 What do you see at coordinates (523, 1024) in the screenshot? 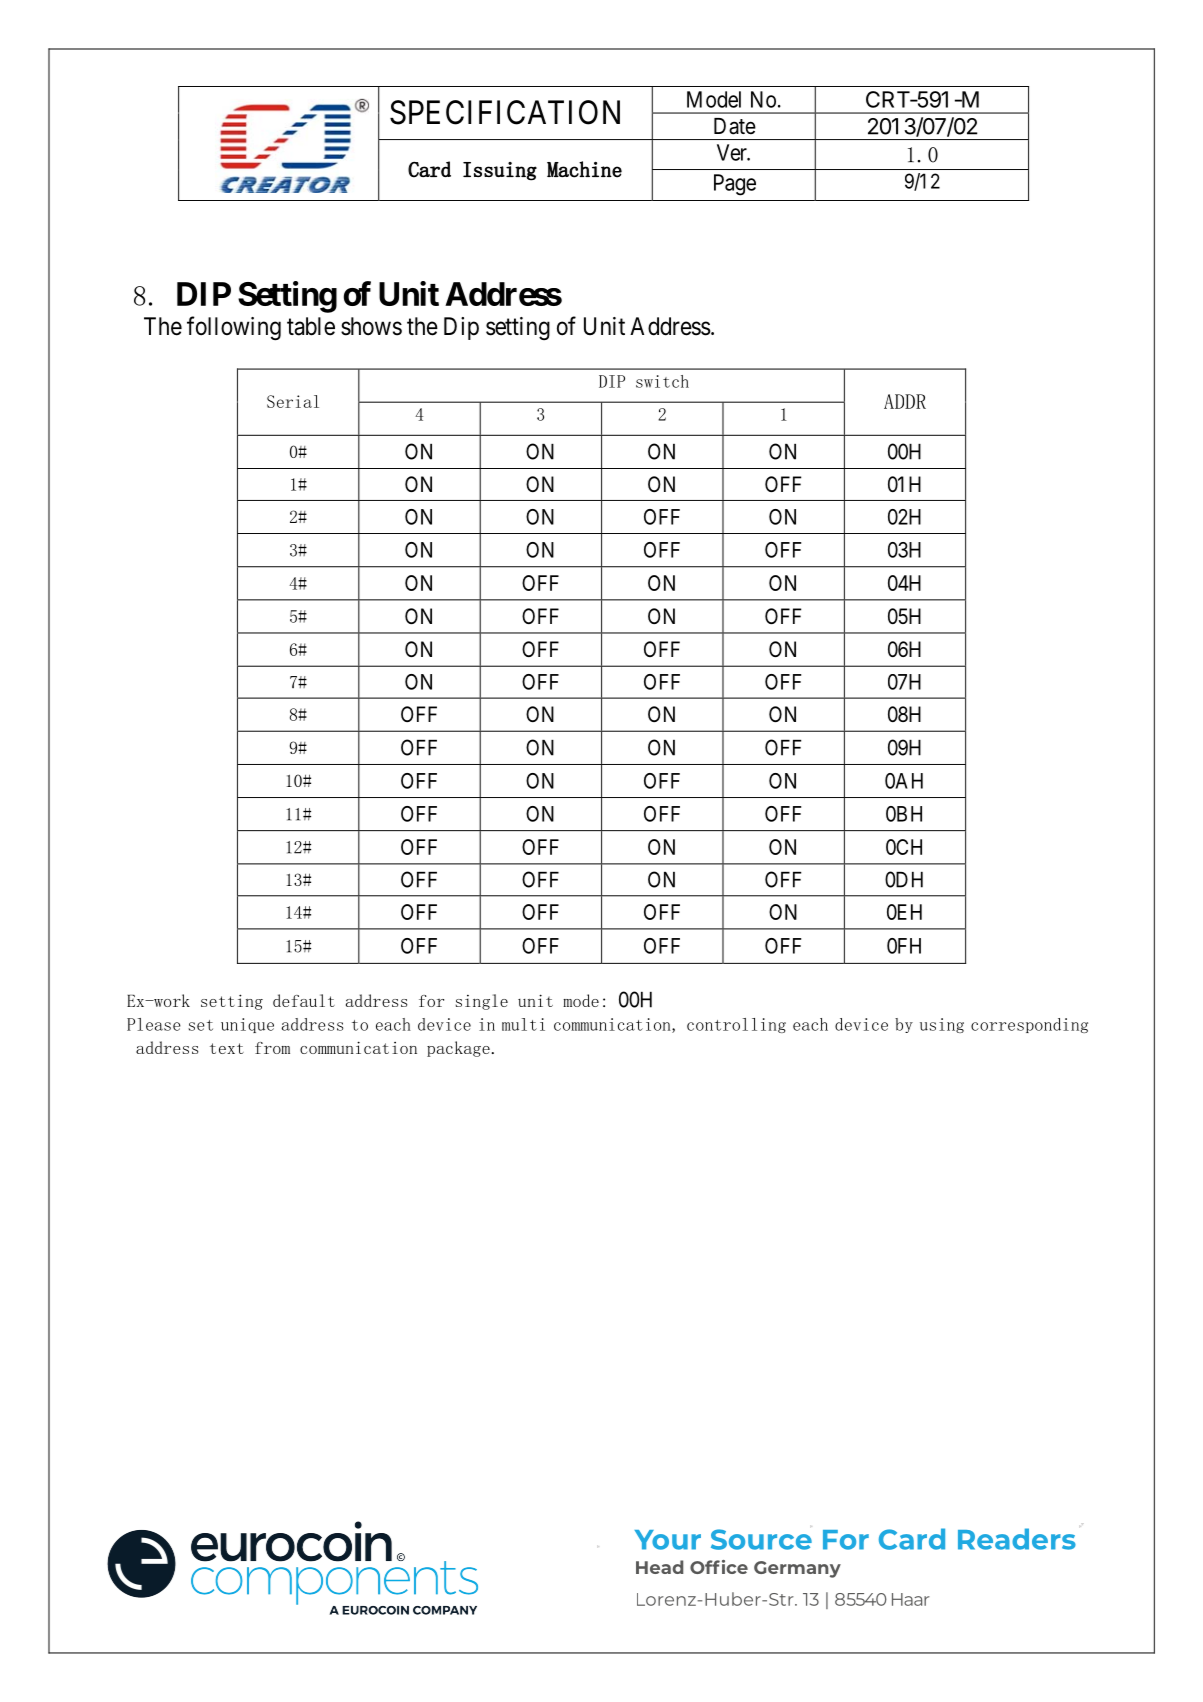
I see `multi` at bounding box center [523, 1024].
